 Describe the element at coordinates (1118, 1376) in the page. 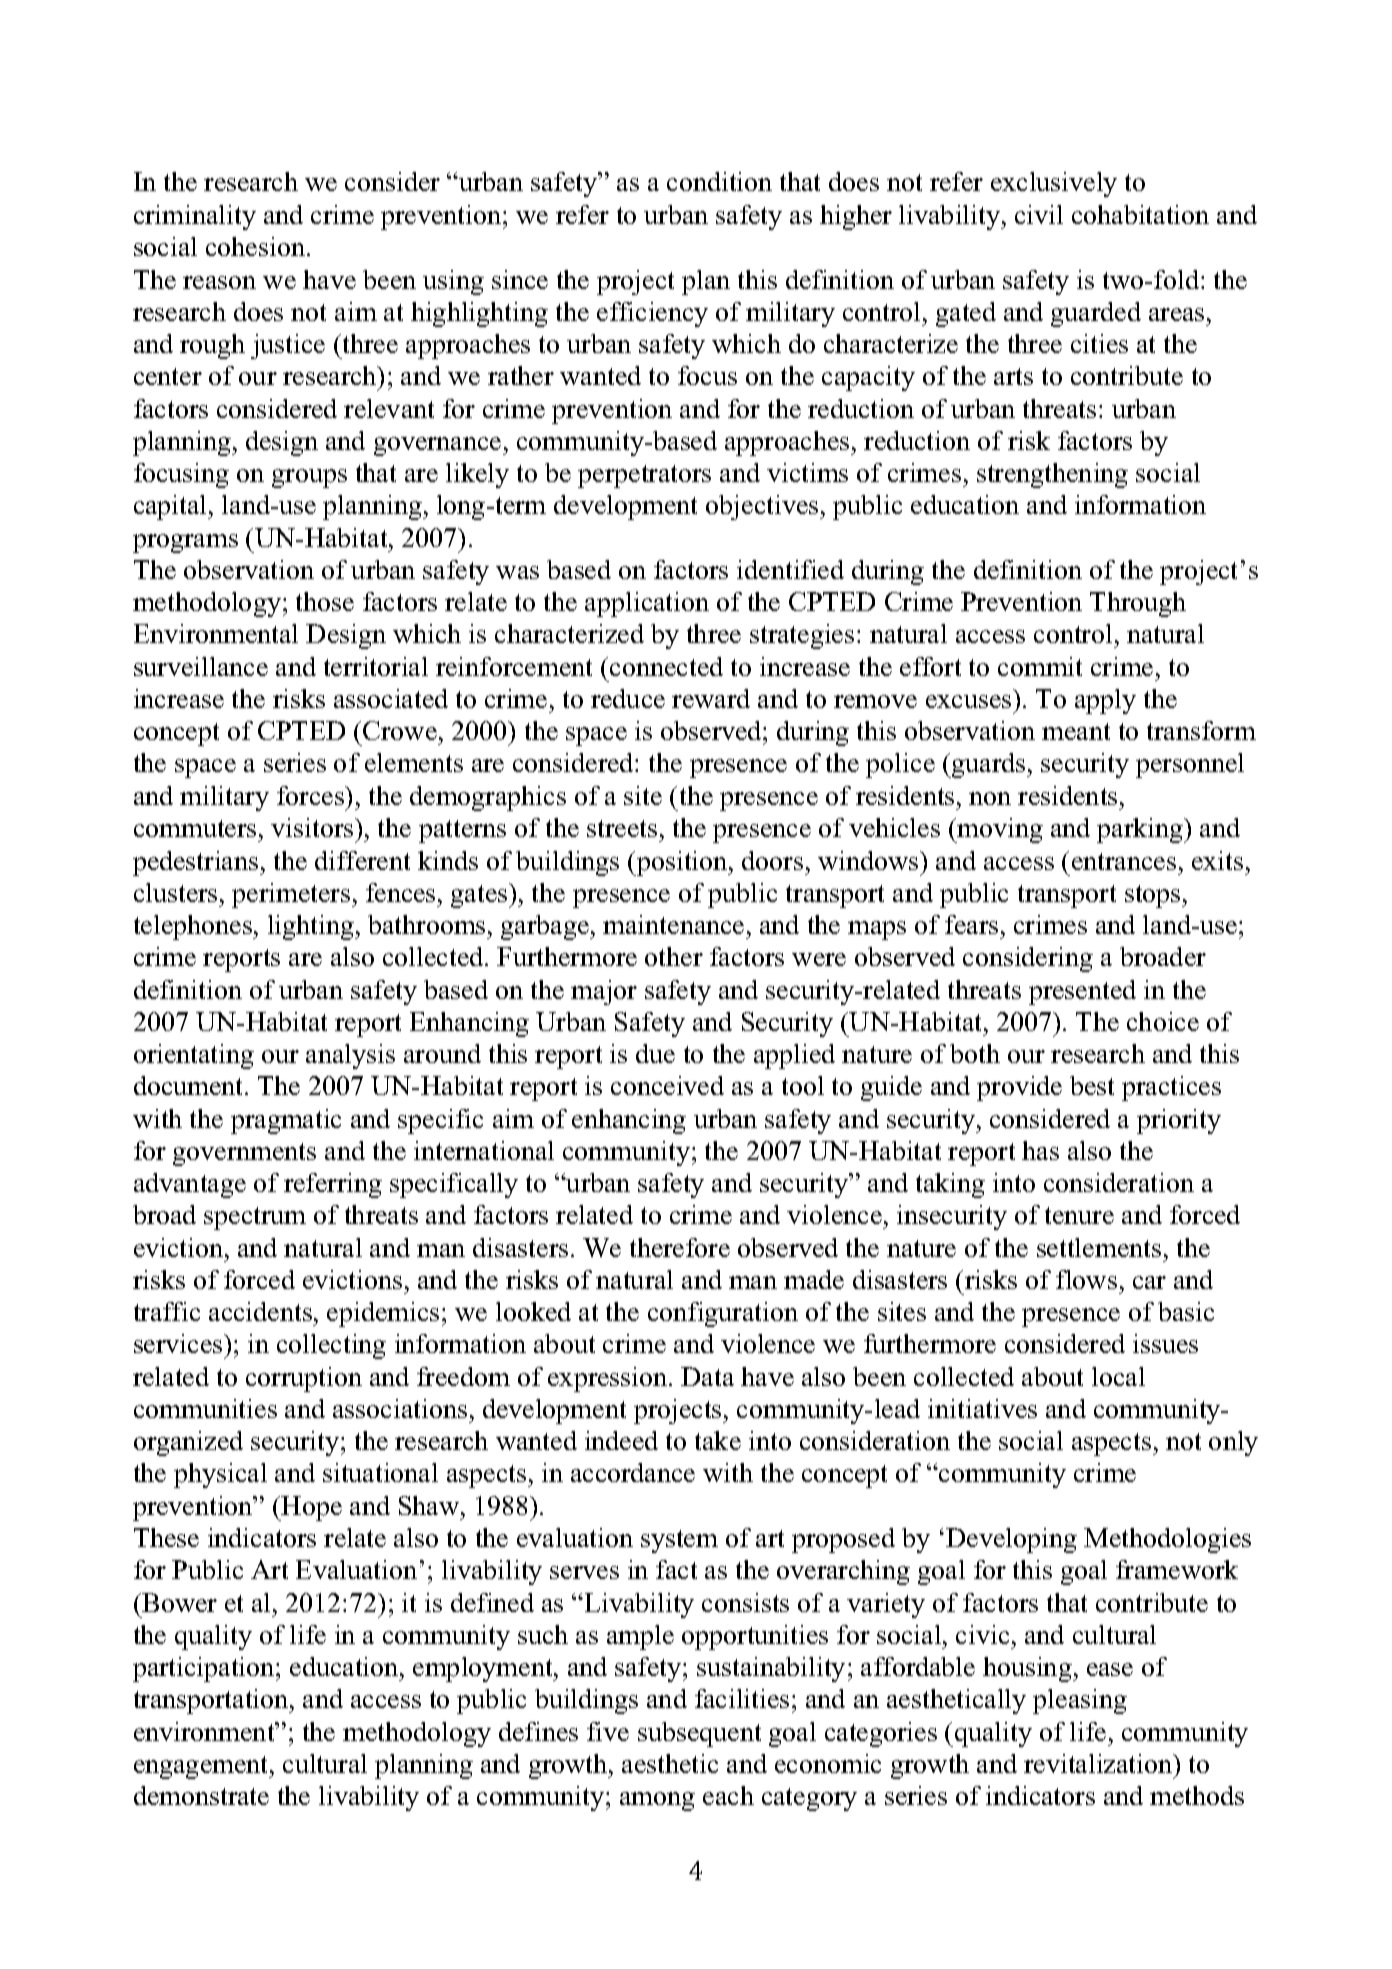

I see `local` at that location.
